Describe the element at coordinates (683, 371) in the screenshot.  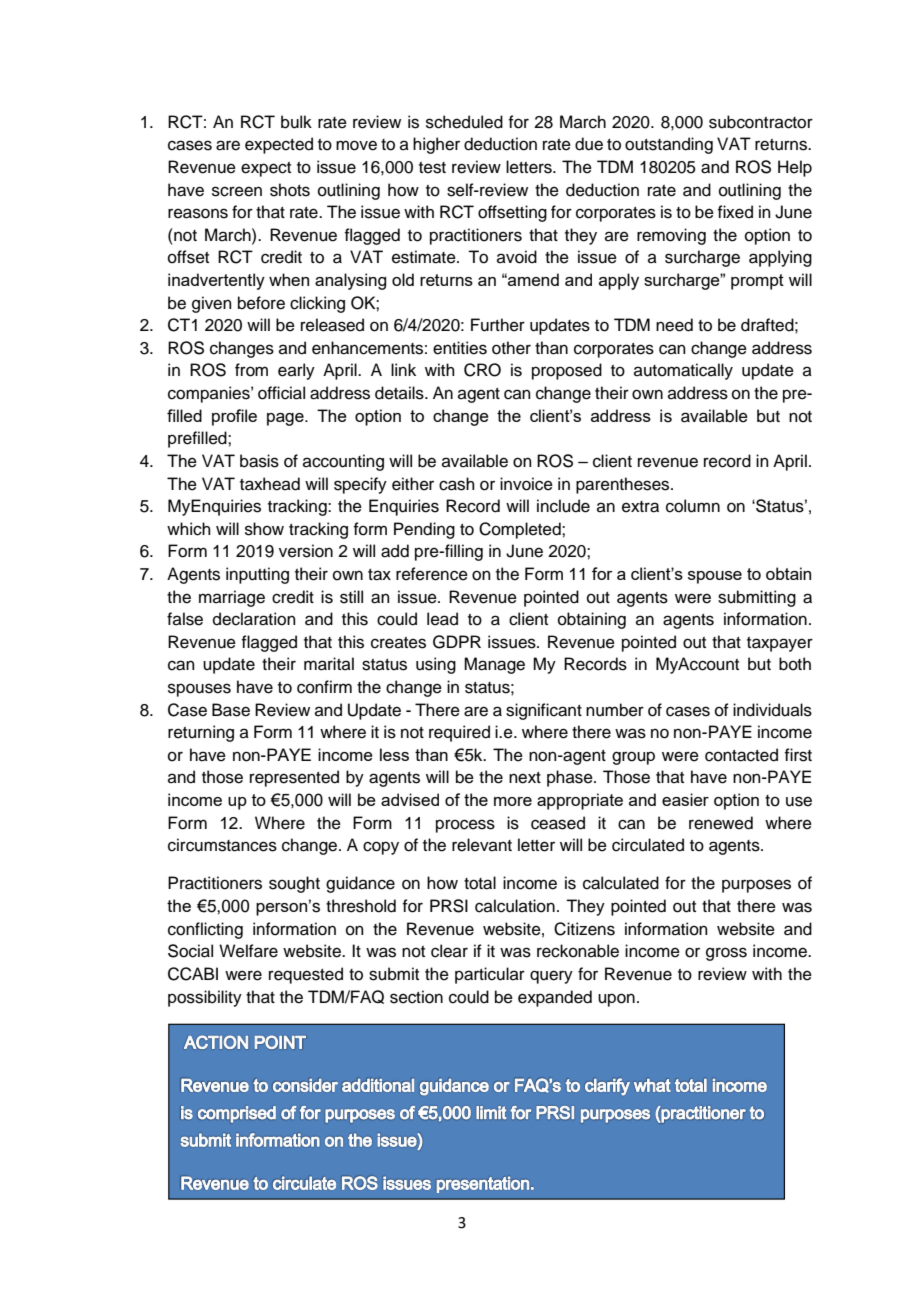
I see `automatically` at that location.
